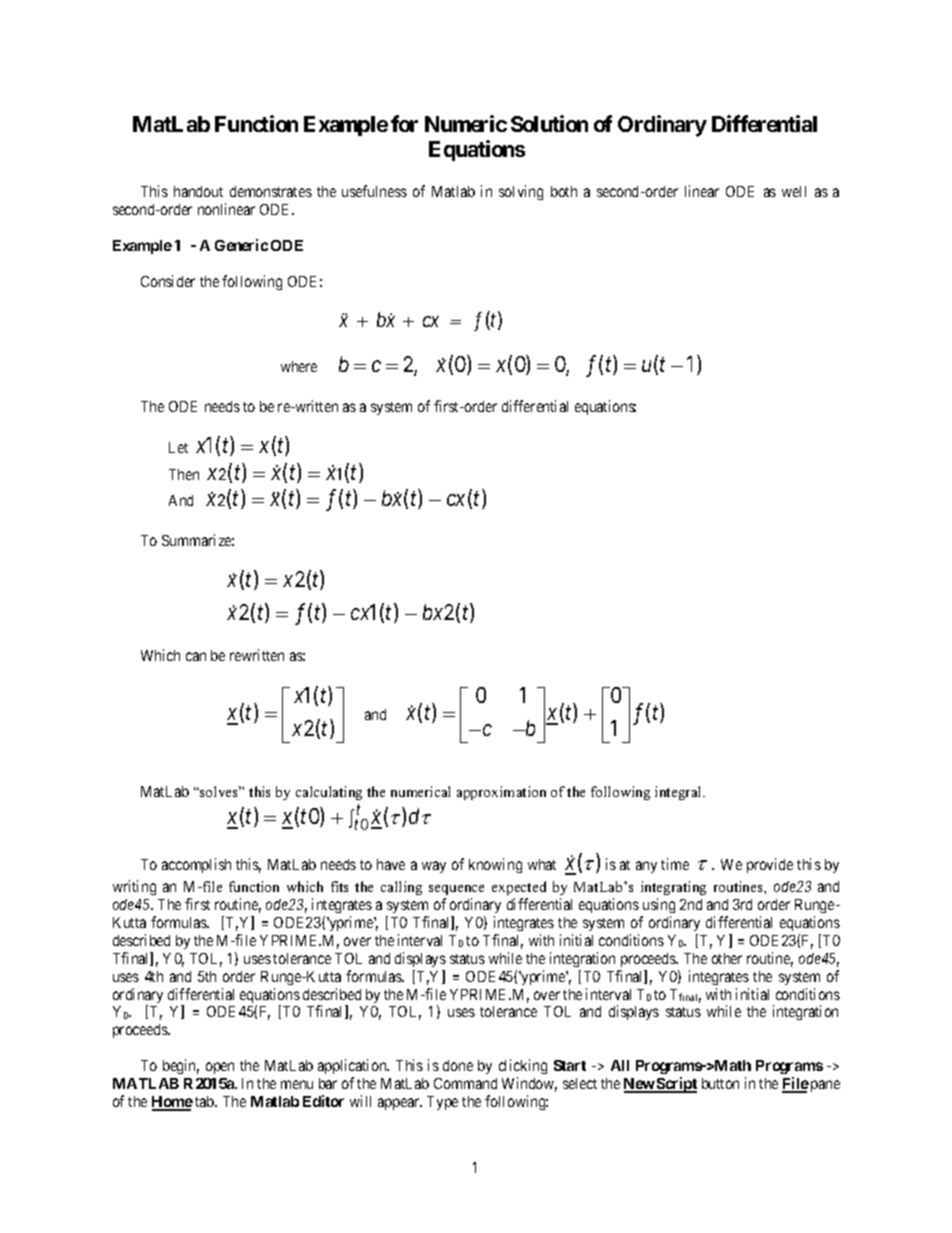 The height and width of the screenshot is (1233, 952). What do you see at coordinates (794, 191) in the screenshot?
I see `well` at bounding box center [794, 191].
